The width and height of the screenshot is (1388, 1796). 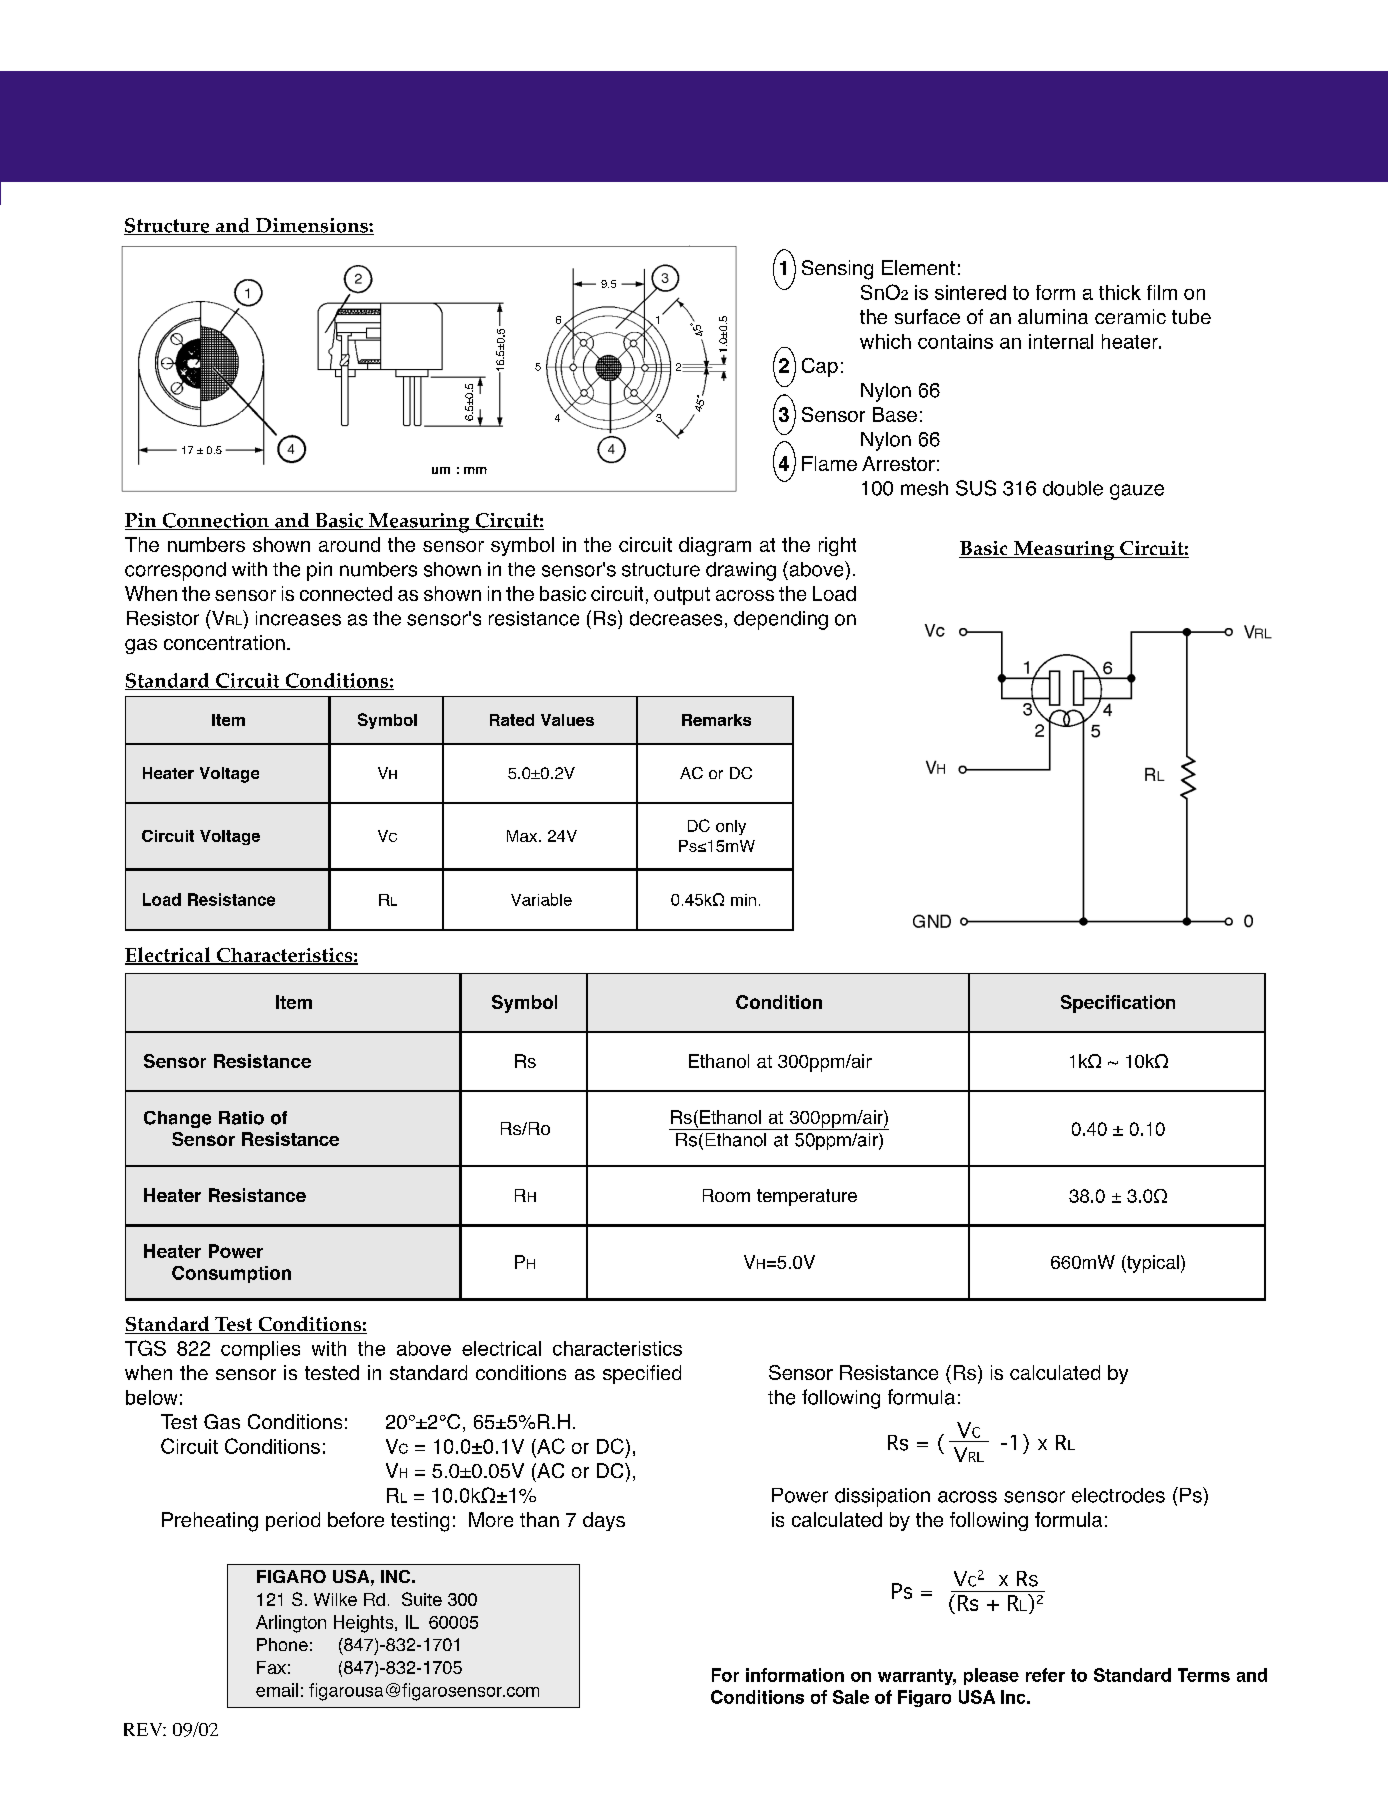 I want to click on refer, so click(x=1045, y=1675).
